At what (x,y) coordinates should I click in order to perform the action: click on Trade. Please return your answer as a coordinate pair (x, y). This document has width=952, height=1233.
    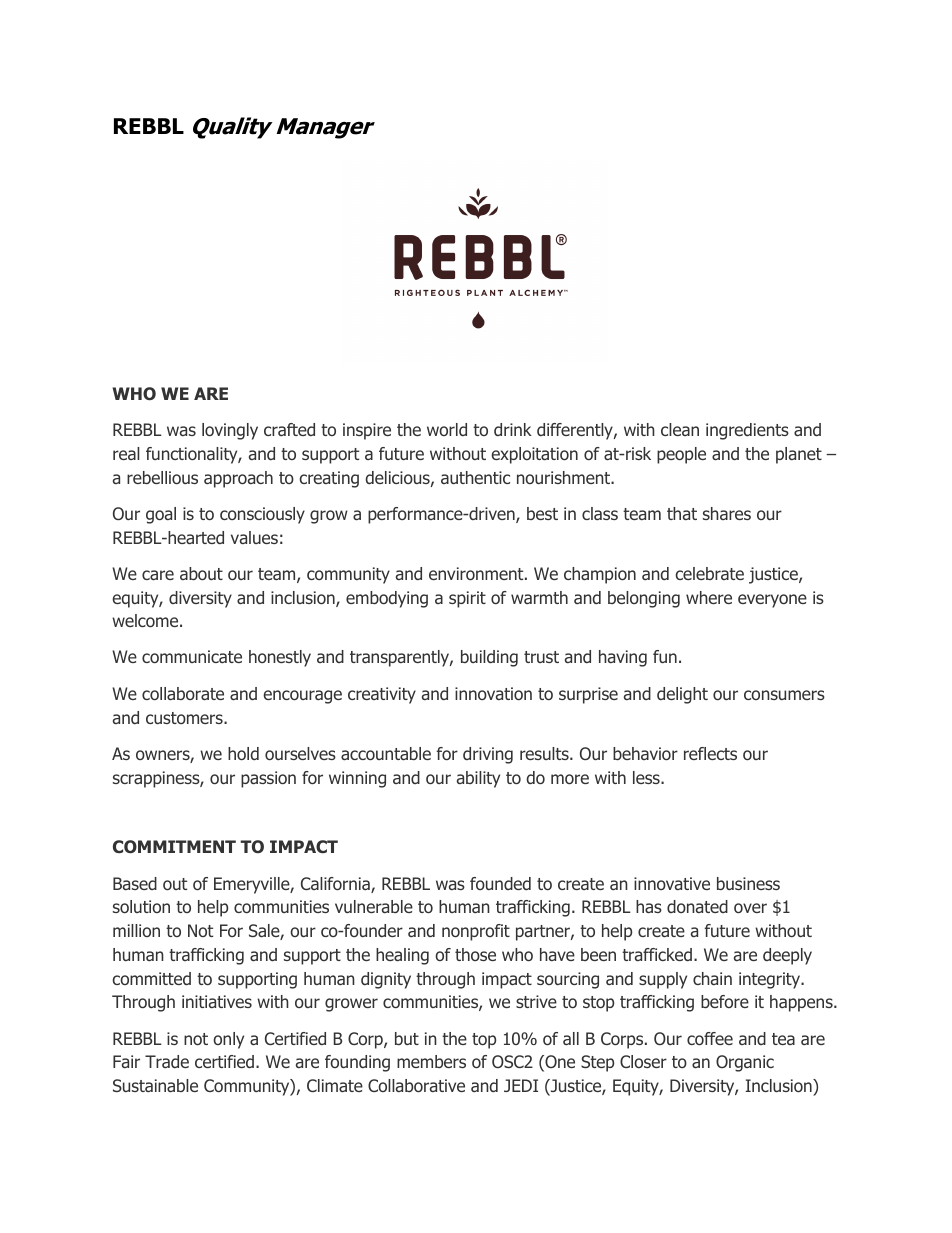
    Looking at the image, I should click on (167, 1061).
